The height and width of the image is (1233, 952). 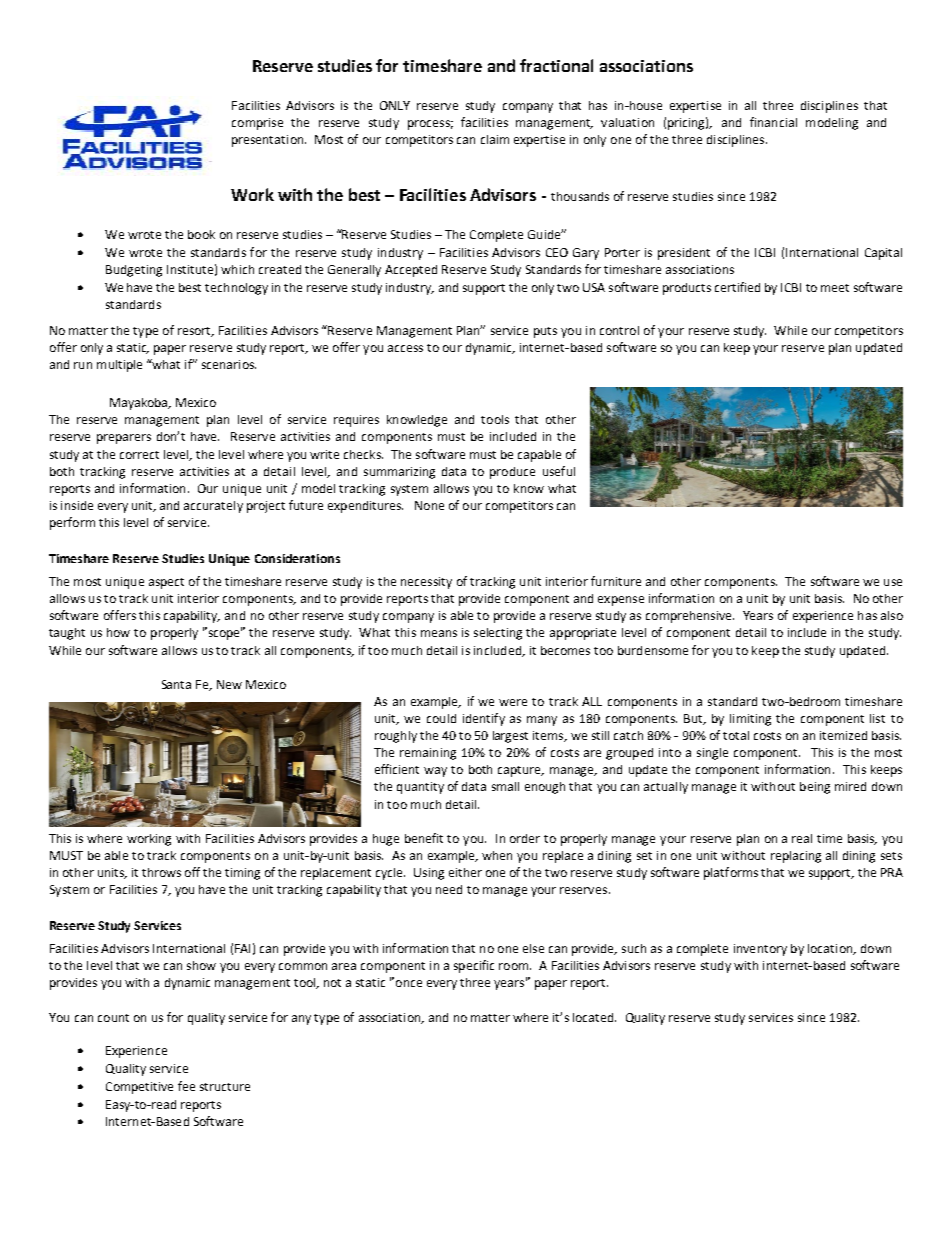 What do you see at coordinates (161, 872) in the image?
I see `throws` at bounding box center [161, 872].
